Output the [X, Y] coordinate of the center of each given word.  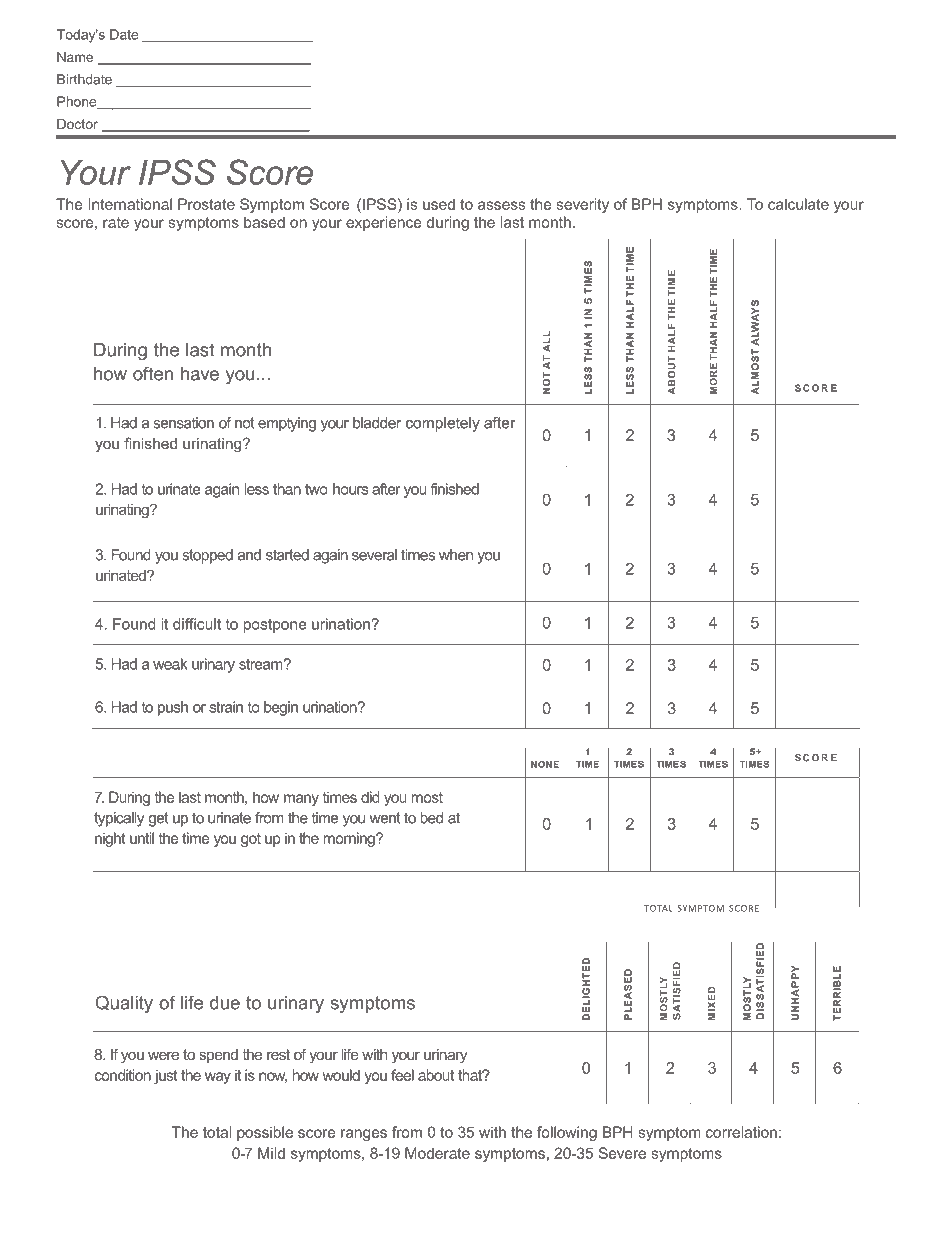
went [385, 818]
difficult [197, 624]
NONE [545, 764]
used [439, 204]
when [456, 555]
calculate [798, 204]
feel [402, 1075]
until [142, 838]
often [153, 373]
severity [582, 205]
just [166, 1076]
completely [443, 424]
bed [432, 818]
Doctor [77, 124]
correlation [741, 1132]
